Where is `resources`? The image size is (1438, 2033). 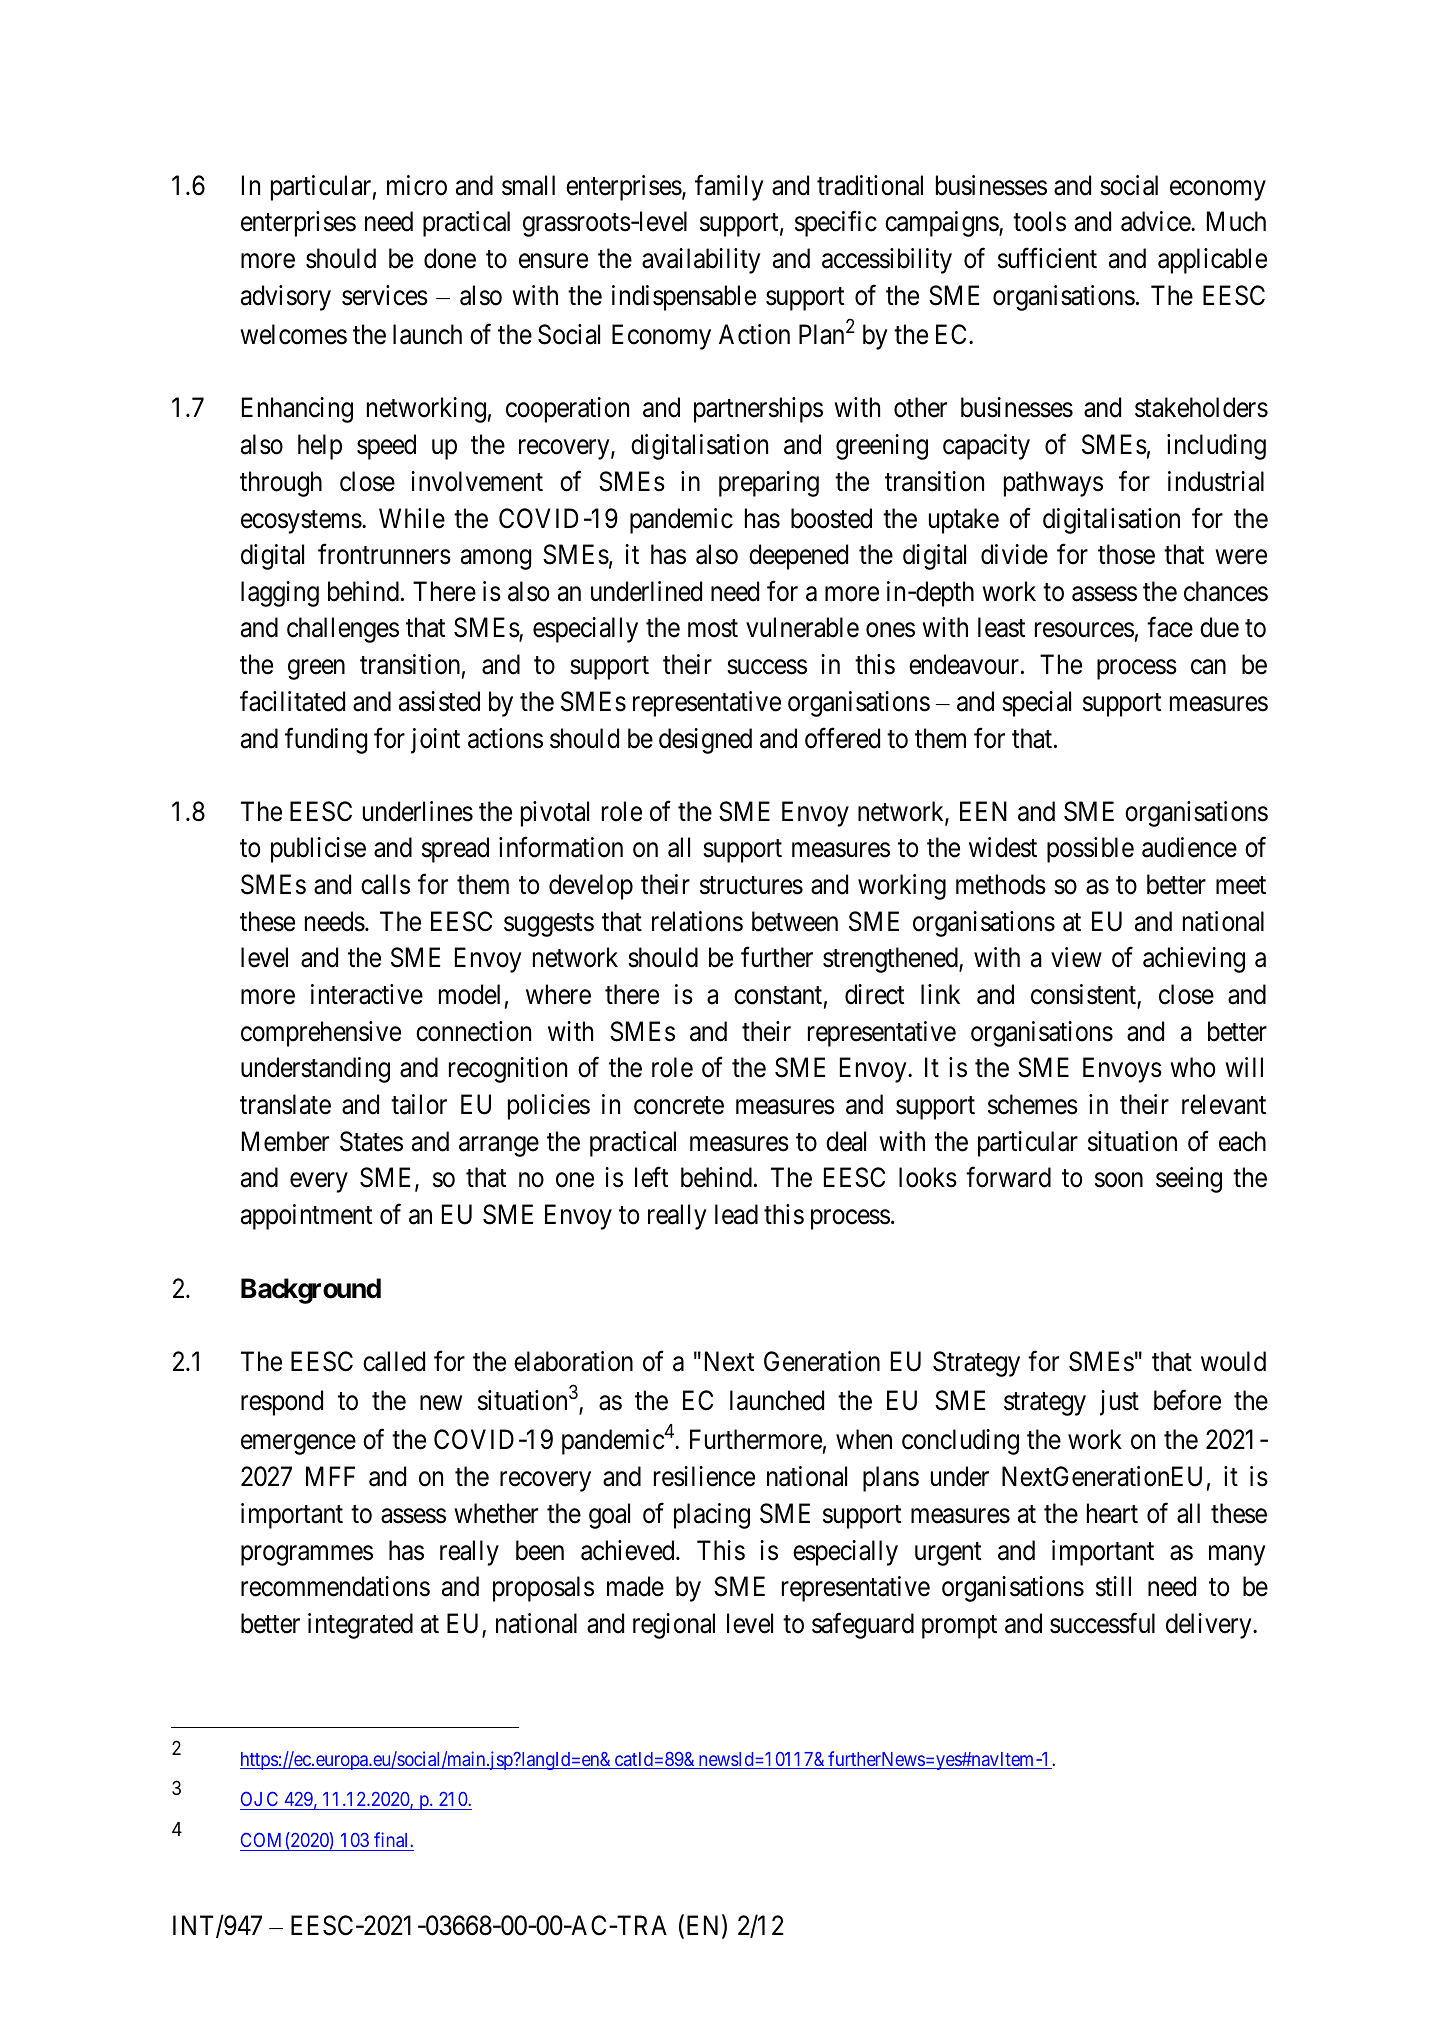
resources is located at coordinates (1084, 630).
